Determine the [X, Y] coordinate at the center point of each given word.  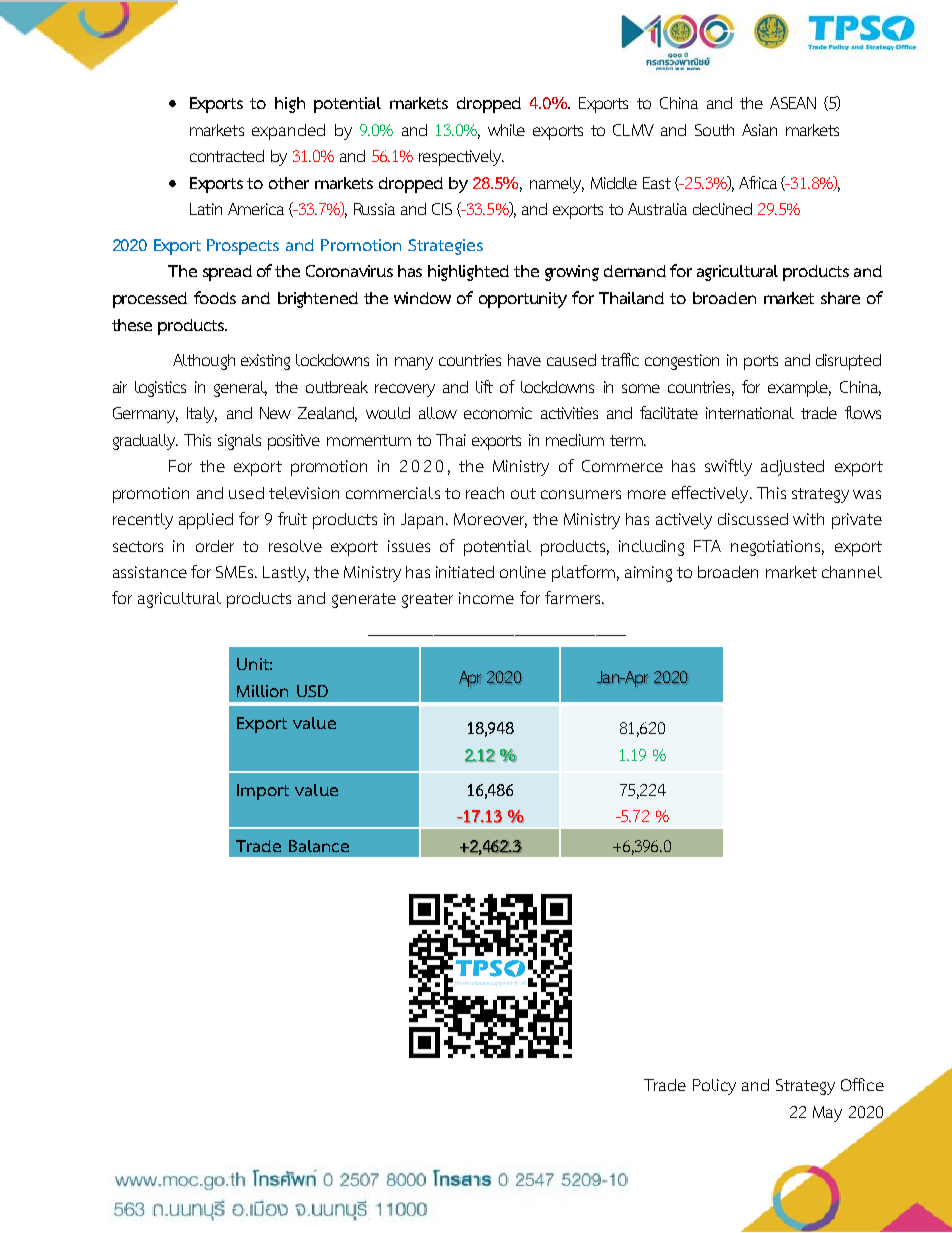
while [506, 130]
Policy [714, 1087]
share [840, 298]
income [486, 598]
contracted [227, 156]
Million [262, 691]
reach [485, 493]
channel [852, 572]
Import [263, 792]
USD [312, 691]
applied [206, 521]
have [524, 360]
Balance [319, 846]
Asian [759, 130]
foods [215, 297]
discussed [753, 519]
